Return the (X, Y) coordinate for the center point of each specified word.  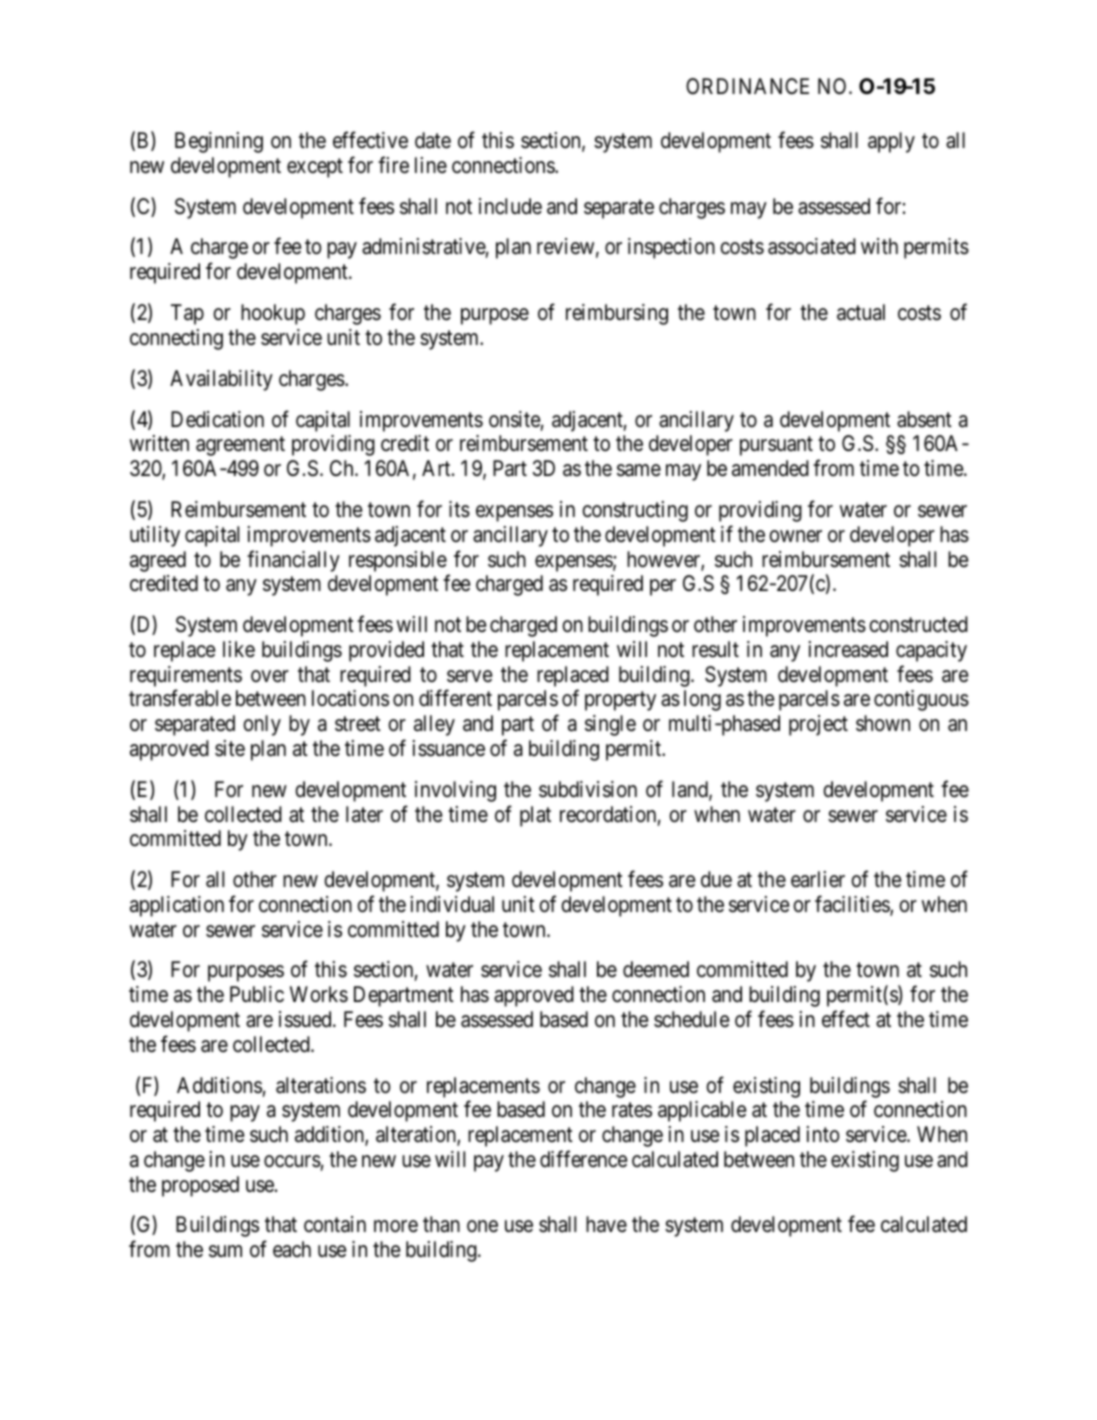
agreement (240, 446)
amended (770, 468)
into (823, 1134)
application (177, 906)
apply (891, 142)
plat (535, 816)
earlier (818, 879)
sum (225, 1251)
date (433, 140)
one (482, 1227)
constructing (635, 511)
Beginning (219, 142)
